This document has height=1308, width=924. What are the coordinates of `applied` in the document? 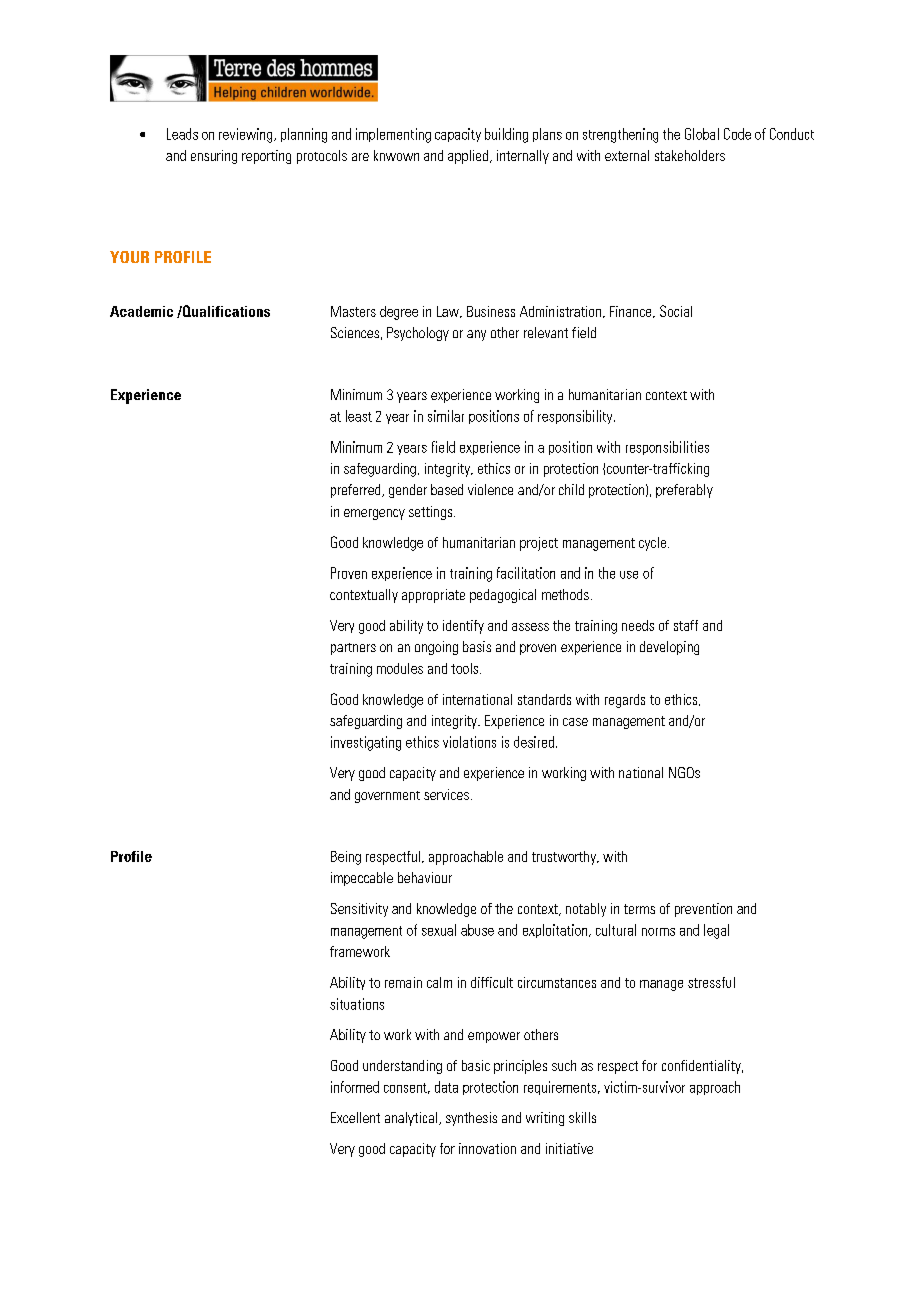 It's located at (469, 157).
